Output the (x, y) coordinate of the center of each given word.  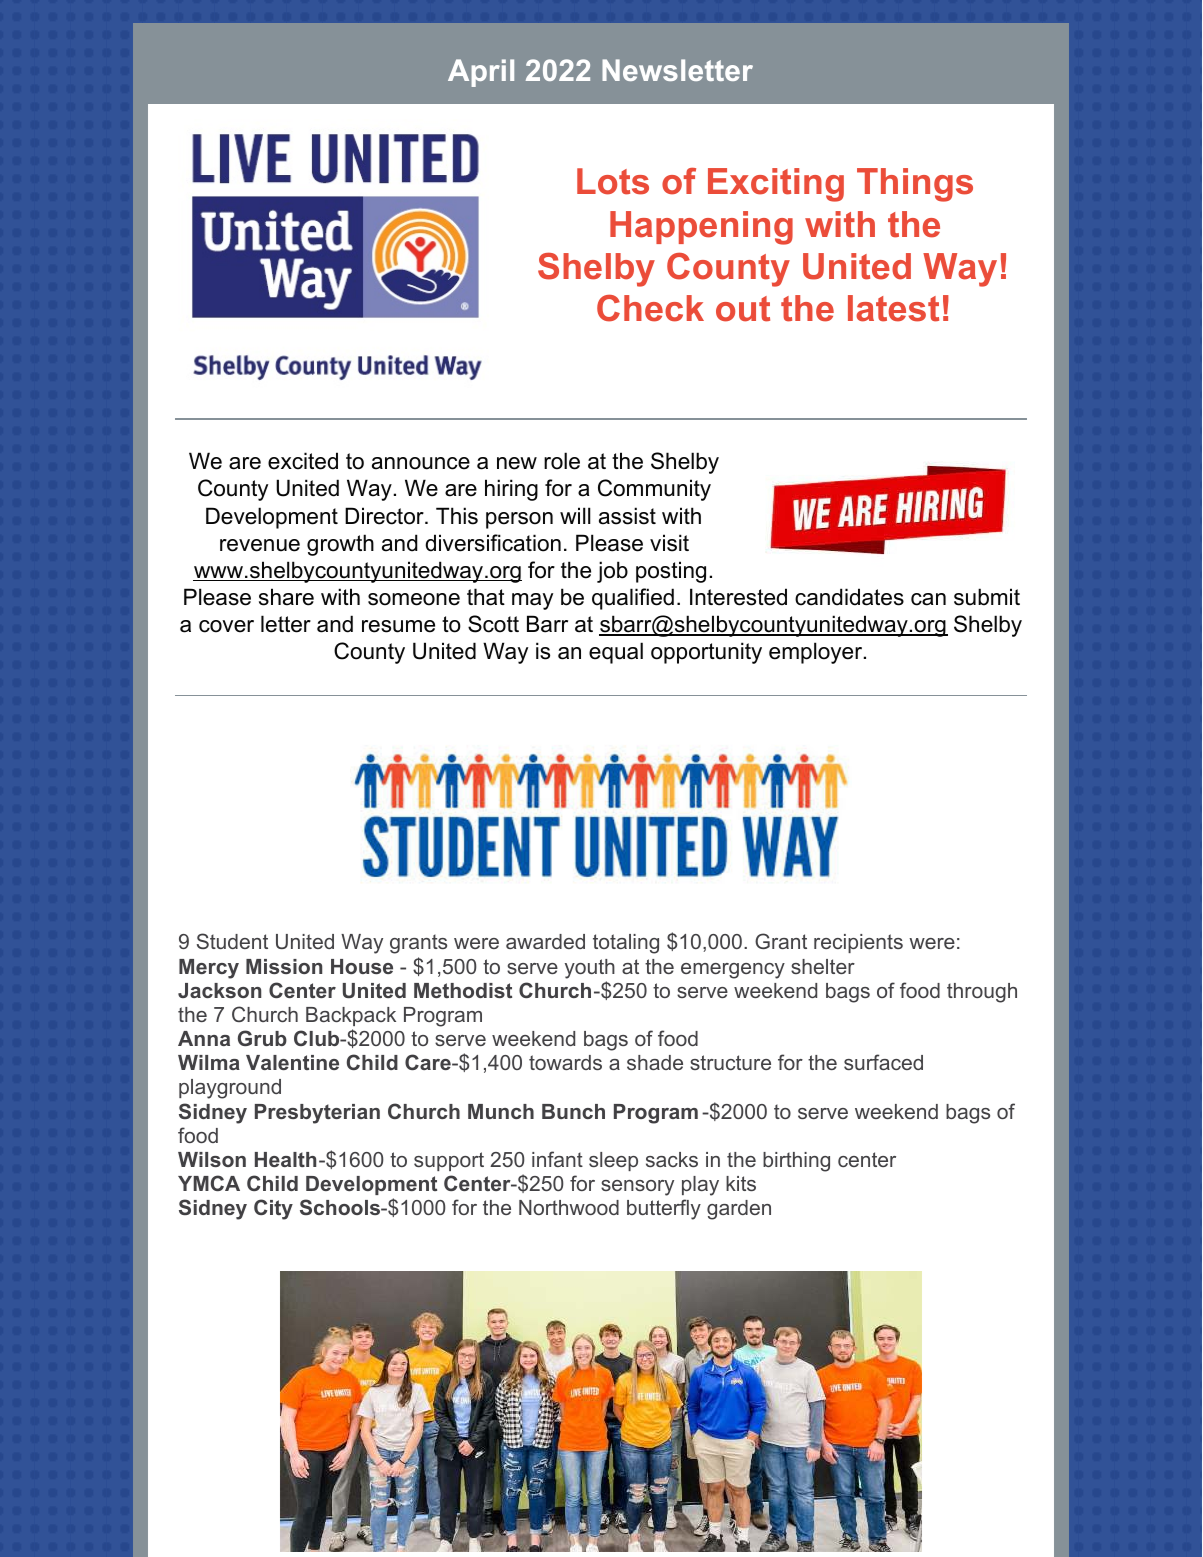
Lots (613, 181)
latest (893, 308)
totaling (626, 944)
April (481, 73)
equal (616, 653)
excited (303, 461)
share (286, 597)
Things (915, 185)
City (273, 1209)
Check (650, 308)
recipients (858, 943)
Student (232, 941)
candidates (849, 597)
